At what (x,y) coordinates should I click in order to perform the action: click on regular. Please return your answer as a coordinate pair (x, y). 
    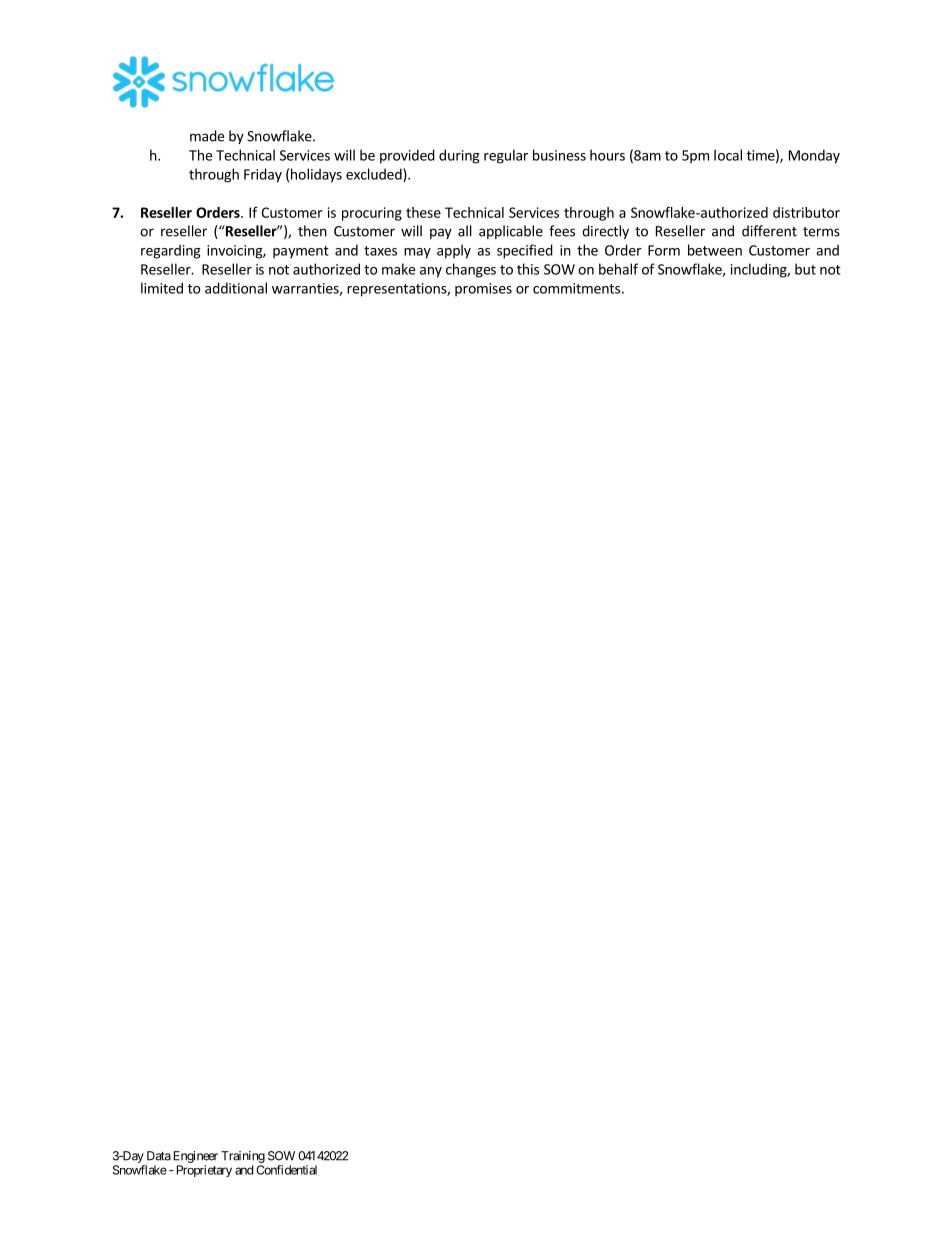
    Looking at the image, I should click on (506, 156).
